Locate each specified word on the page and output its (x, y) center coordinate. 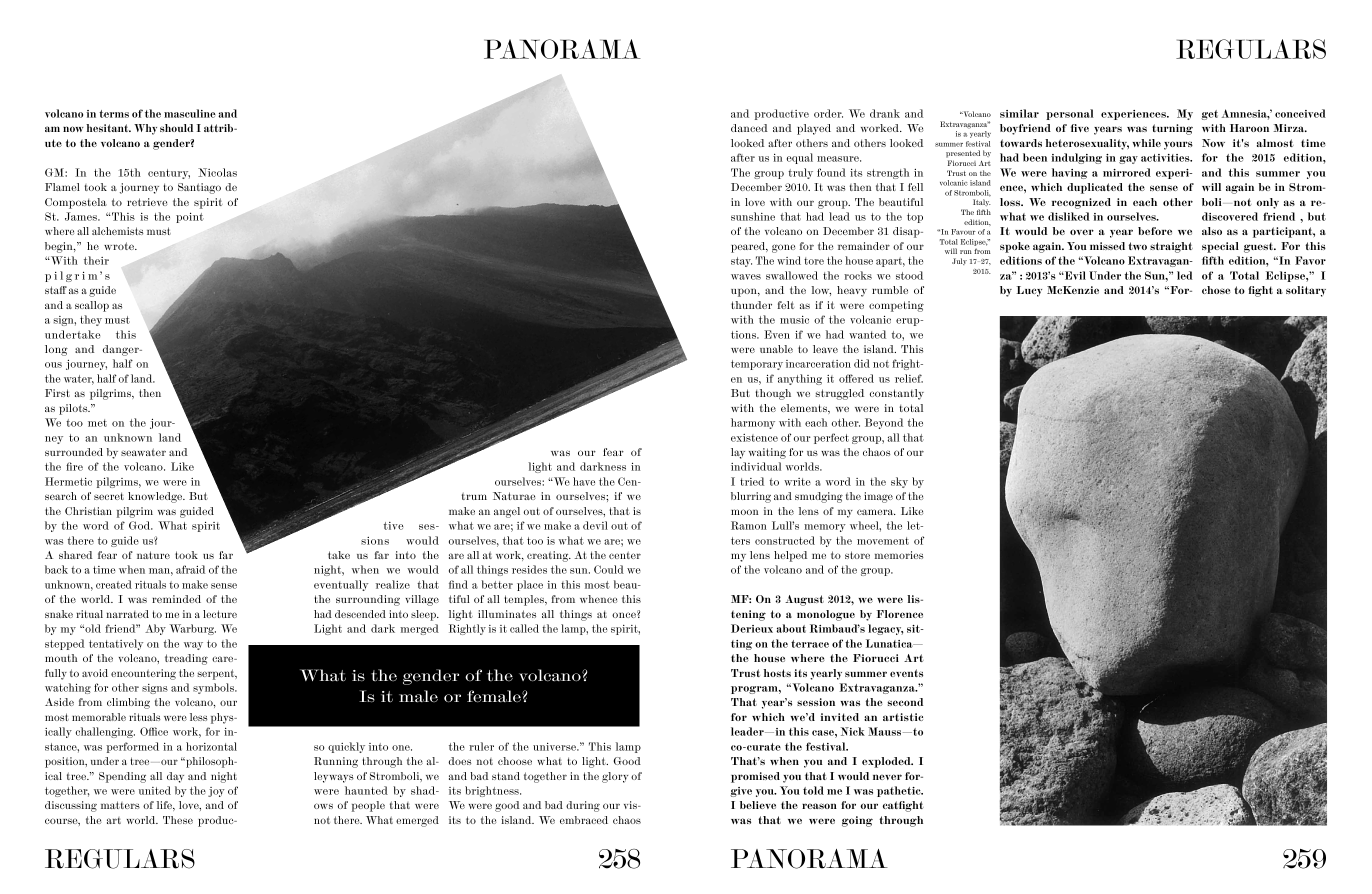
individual (756, 466)
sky (899, 482)
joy (216, 792)
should (176, 128)
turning (1172, 129)
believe (758, 805)
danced (749, 128)
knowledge (156, 497)
